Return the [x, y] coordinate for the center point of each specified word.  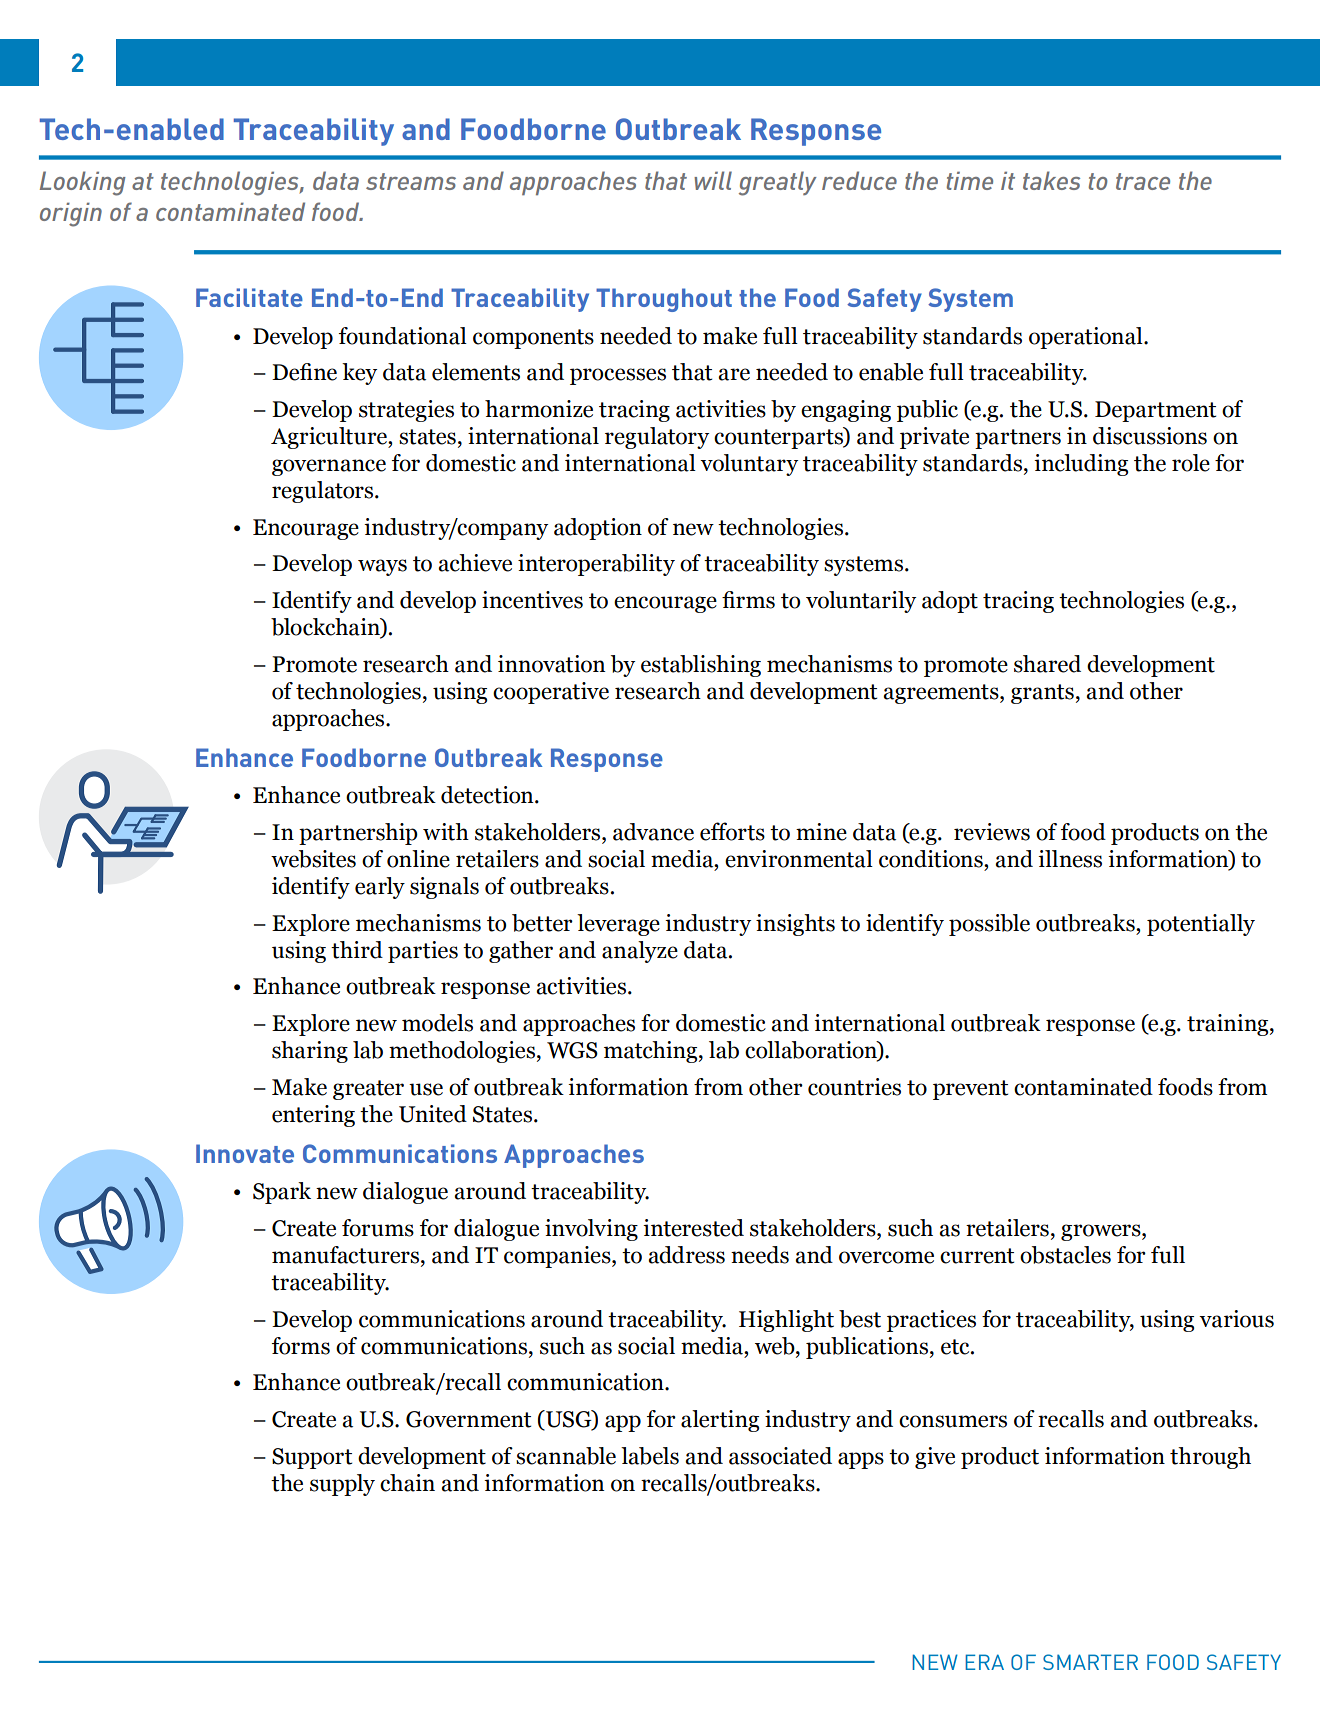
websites [313, 859]
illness [1070, 859]
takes [1051, 180]
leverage [618, 925]
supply [342, 1485]
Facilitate [249, 297]
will [713, 180]
